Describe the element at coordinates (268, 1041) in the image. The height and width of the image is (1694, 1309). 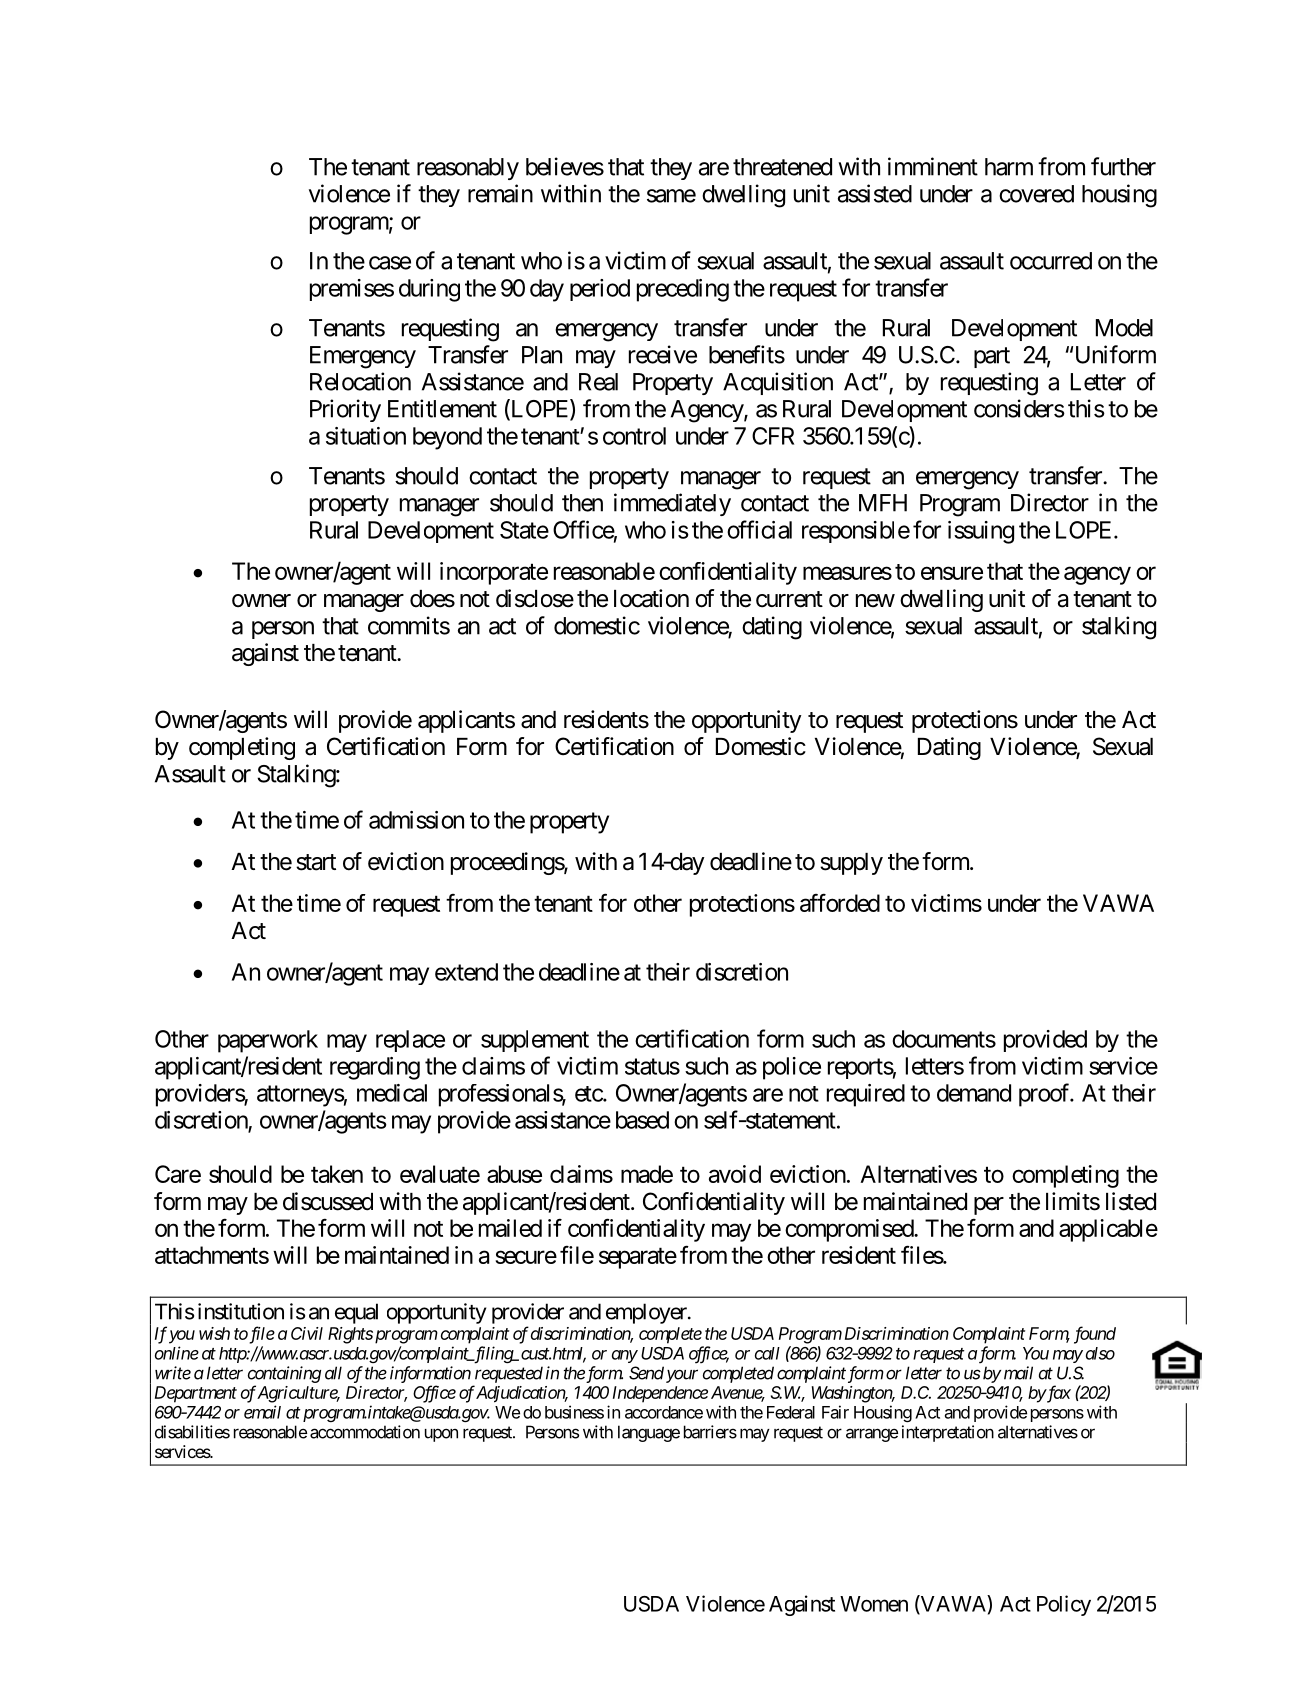
I see `paperwork` at that location.
